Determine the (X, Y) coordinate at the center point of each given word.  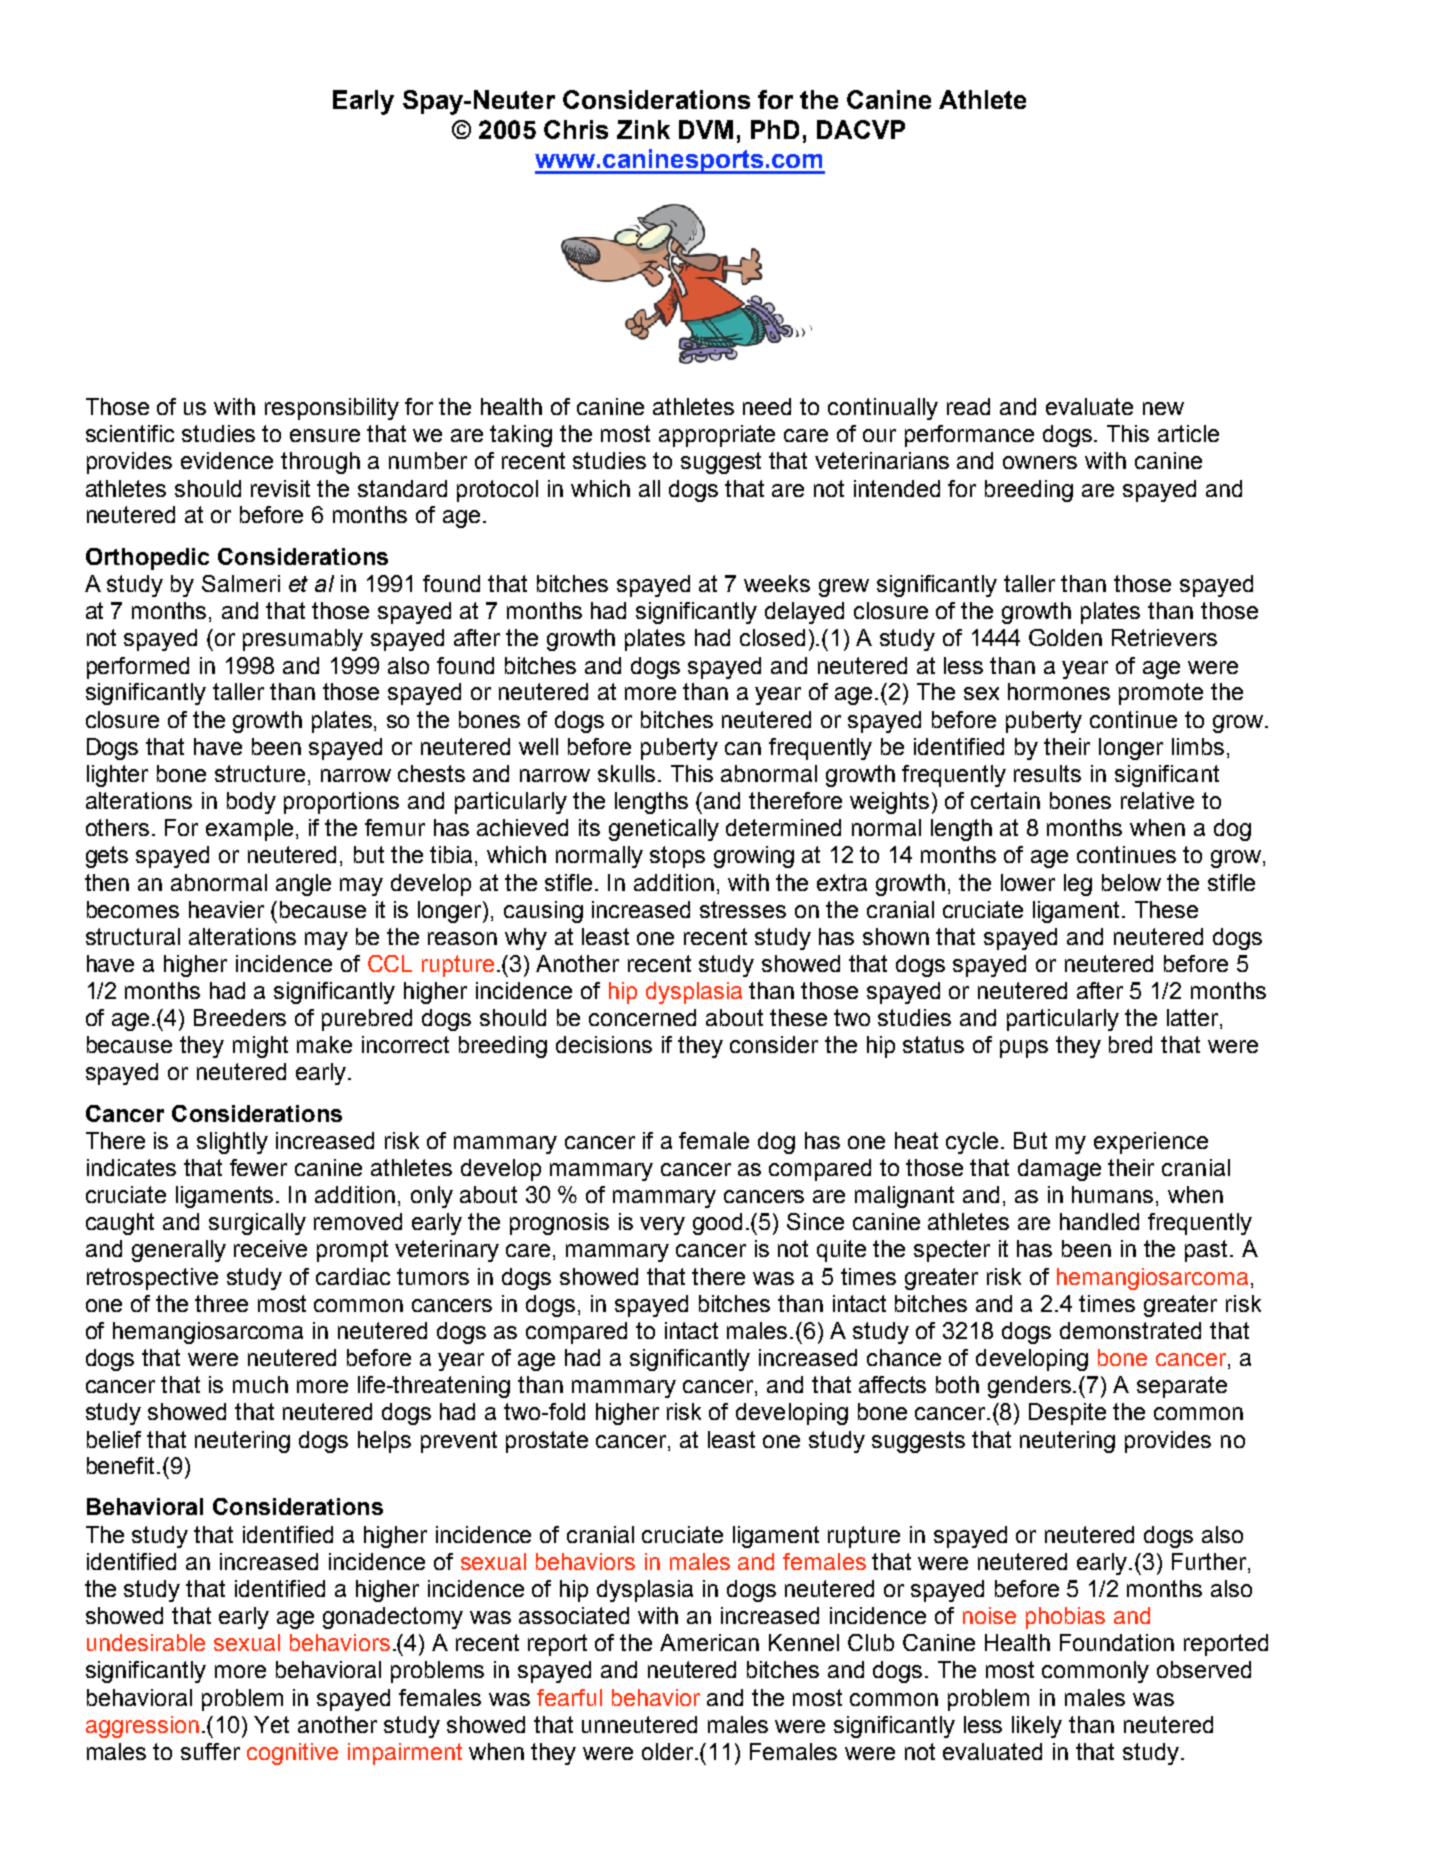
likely (1037, 1727)
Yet (271, 1724)
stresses (743, 909)
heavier (226, 909)
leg (1078, 885)
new (1163, 408)
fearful (569, 1697)
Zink (643, 129)
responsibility (332, 409)
